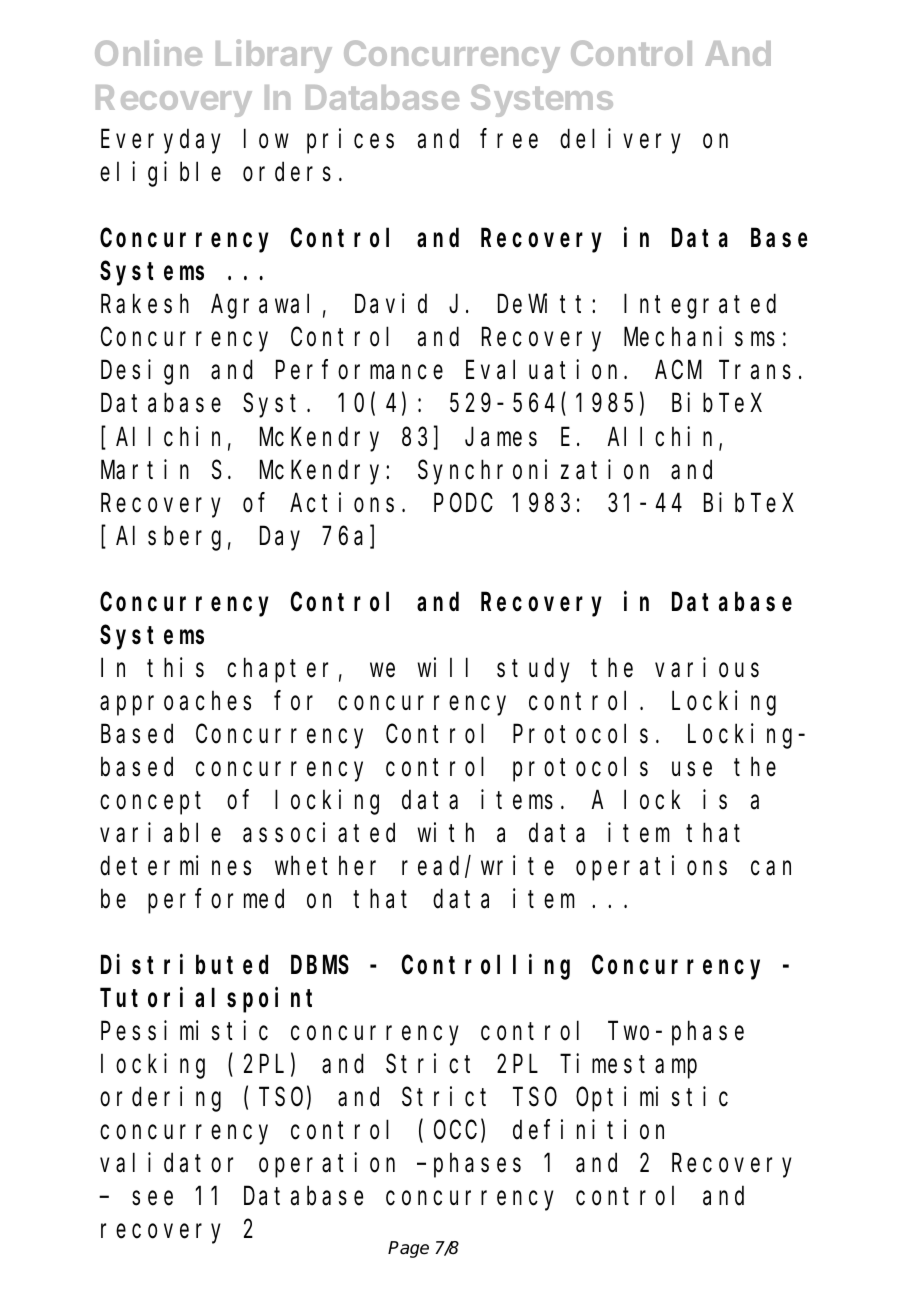 This image has height=1311, width=924. What do you see at coordinates (620, 141) in the image?
I see `delivery` at bounding box center [620, 141].
